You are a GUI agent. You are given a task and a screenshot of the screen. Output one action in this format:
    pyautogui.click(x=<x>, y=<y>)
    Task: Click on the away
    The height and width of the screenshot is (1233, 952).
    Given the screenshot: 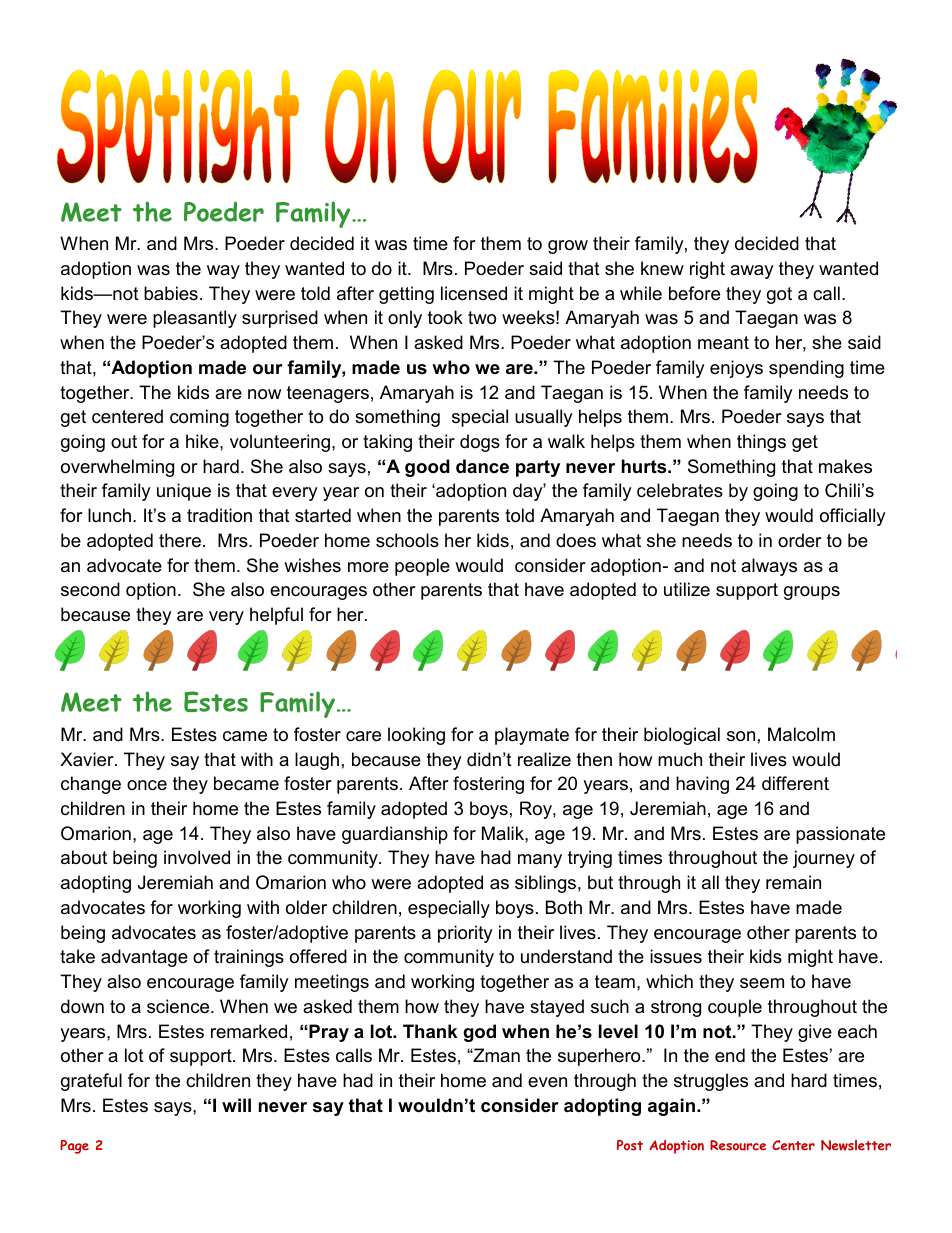 What is the action you would take?
    pyautogui.click(x=752, y=272)
